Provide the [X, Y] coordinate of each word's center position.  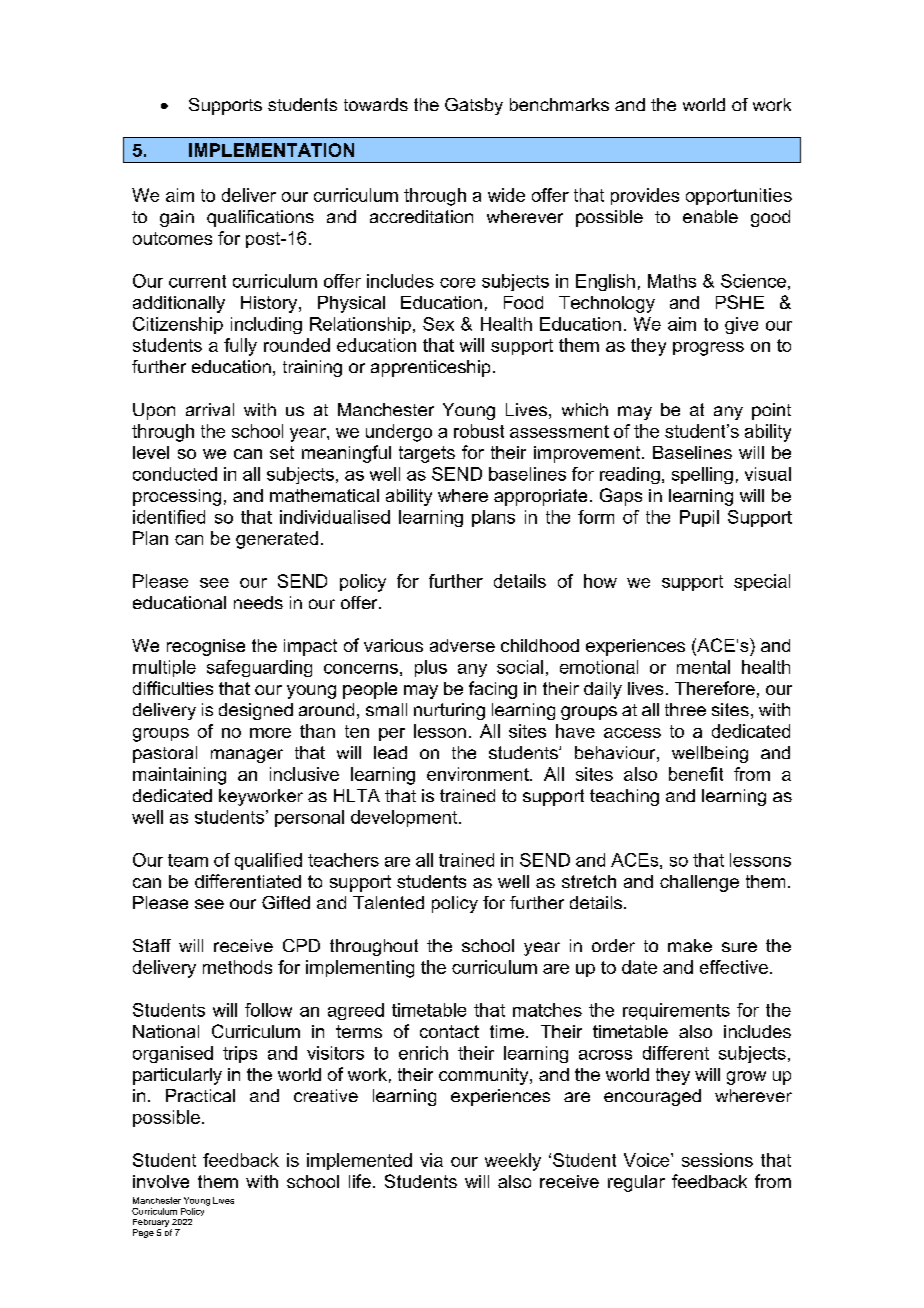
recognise [206, 647]
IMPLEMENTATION [271, 150]
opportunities [739, 196]
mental [703, 667]
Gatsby [474, 106]
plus [431, 668]
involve [161, 1181]
